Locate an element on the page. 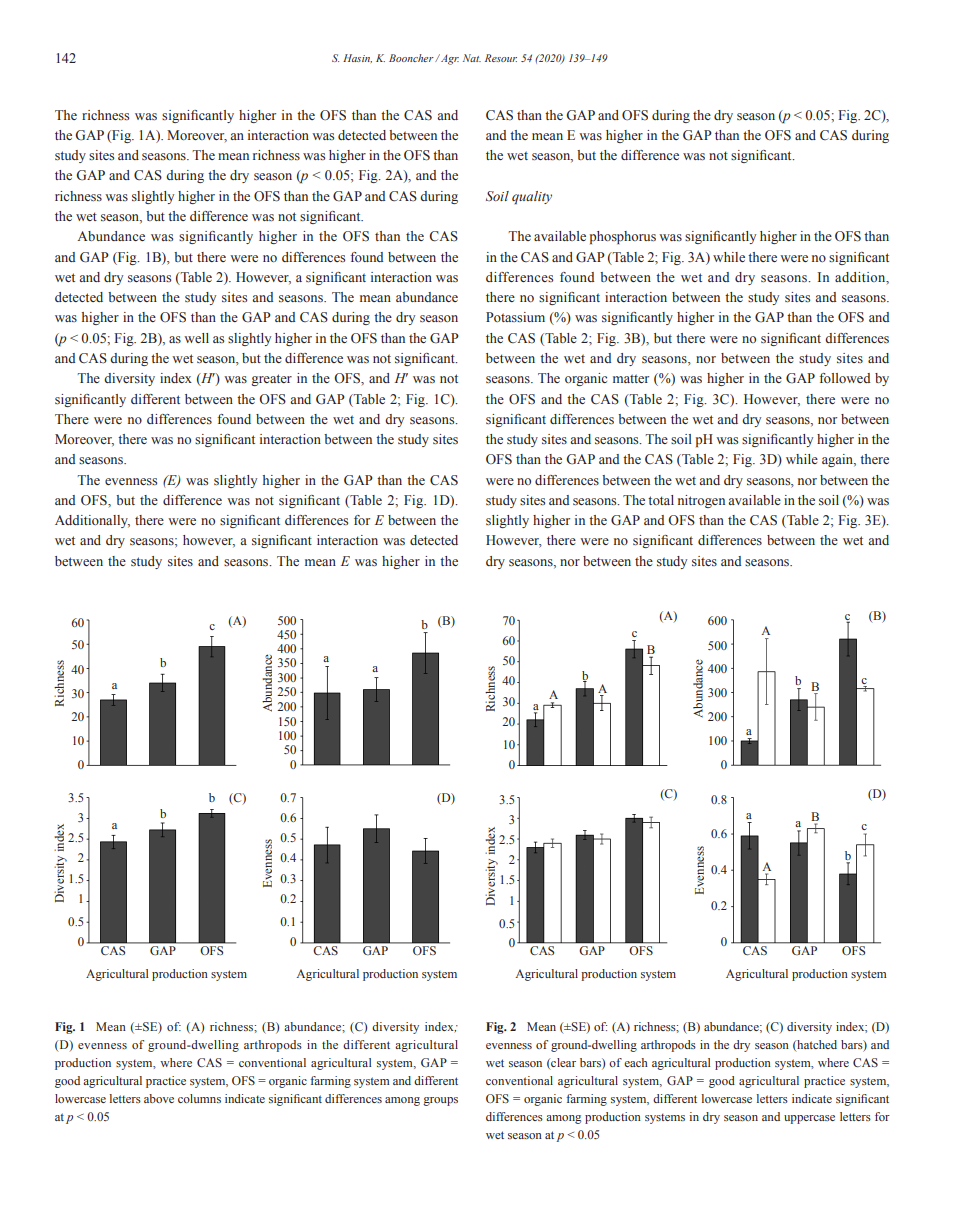 The image size is (958, 1232). nitrogen is located at coordinates (701, 501).
